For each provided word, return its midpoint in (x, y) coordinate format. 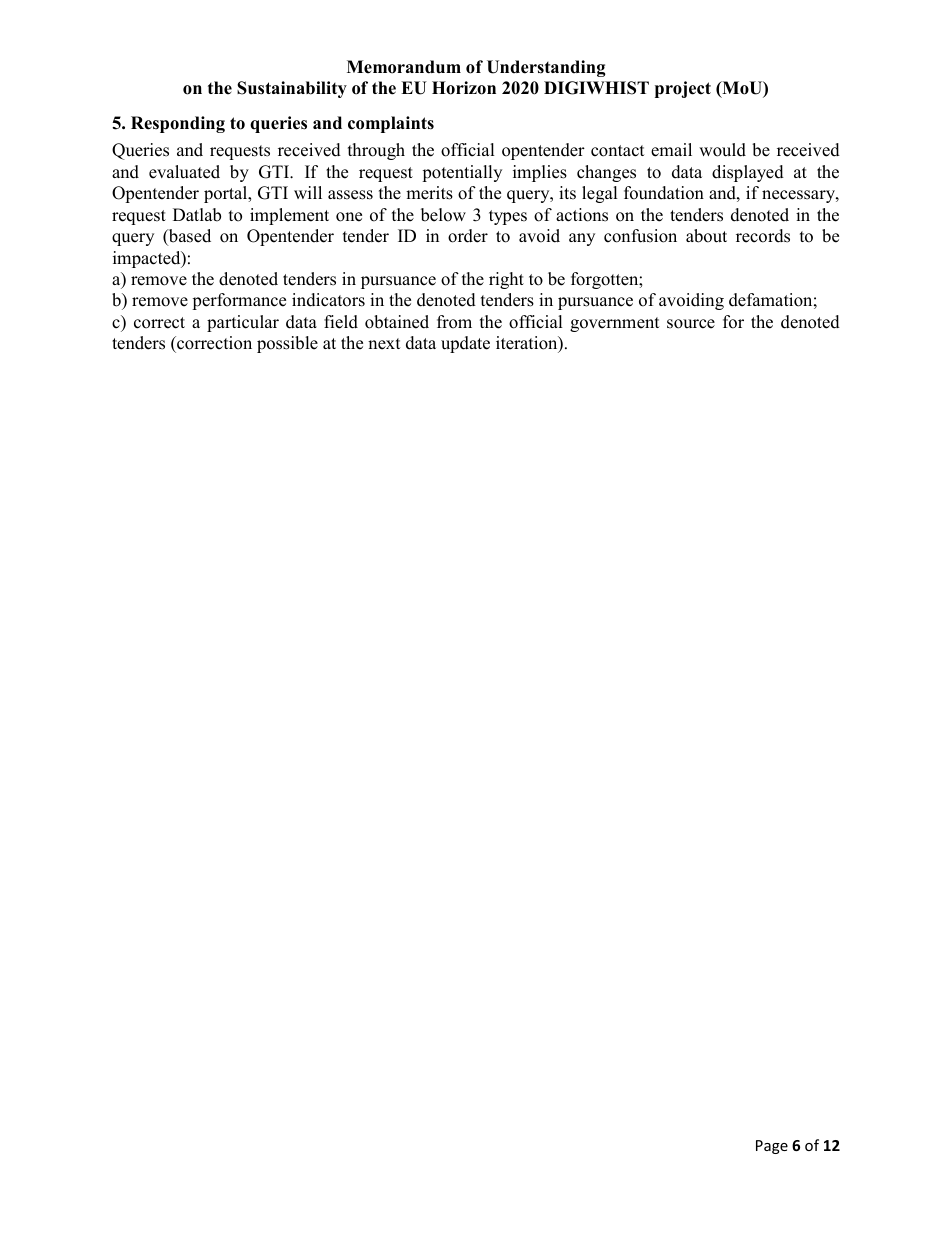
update (465, 344)
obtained (397, 322)
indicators (328, 300)
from (454, 322)
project (683, 89)
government (615, 324)
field (341, 322)
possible (287, 344)
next (384, 344)
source (691, 324)
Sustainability (292, 89)
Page (772, 1147)
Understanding (546, 68)
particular (243, 323)
